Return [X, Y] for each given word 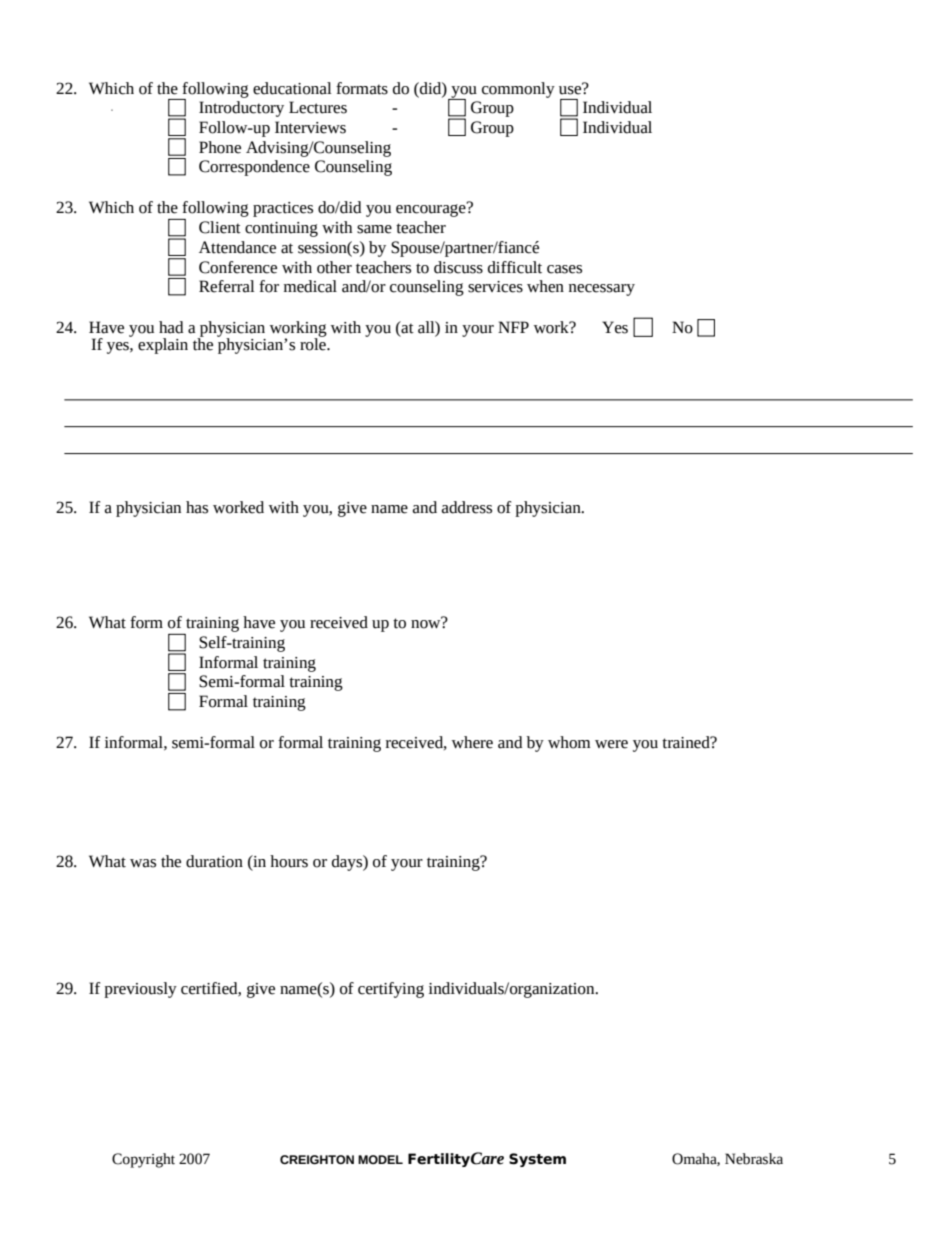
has [197, 507]
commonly [518, 90]
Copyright [143, 1160]
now [427, 623]
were [611, 744]
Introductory [241, 109]
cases [564, 269]
